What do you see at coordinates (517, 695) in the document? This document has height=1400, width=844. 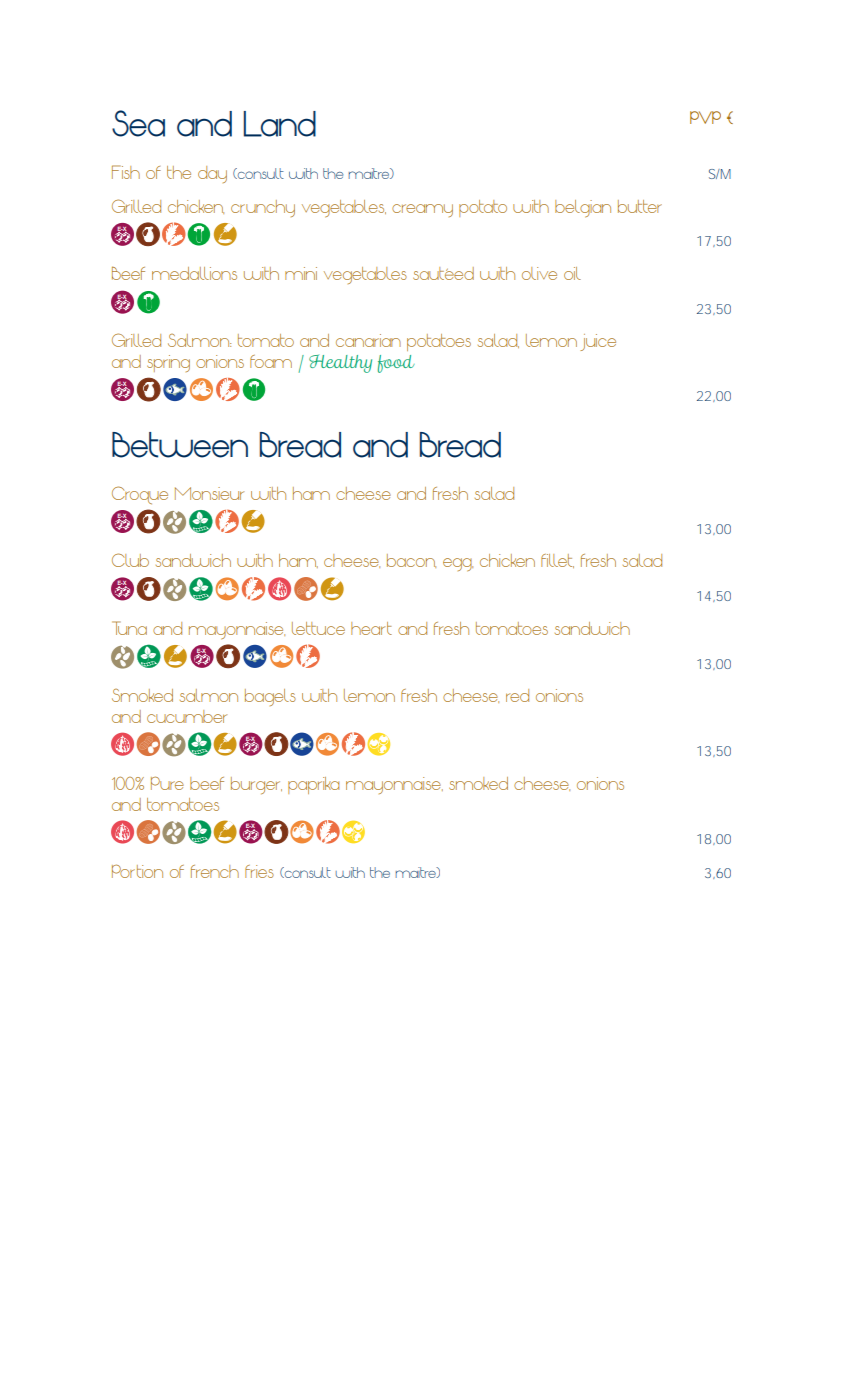 I see `red` at bounding box center [517, 695].
